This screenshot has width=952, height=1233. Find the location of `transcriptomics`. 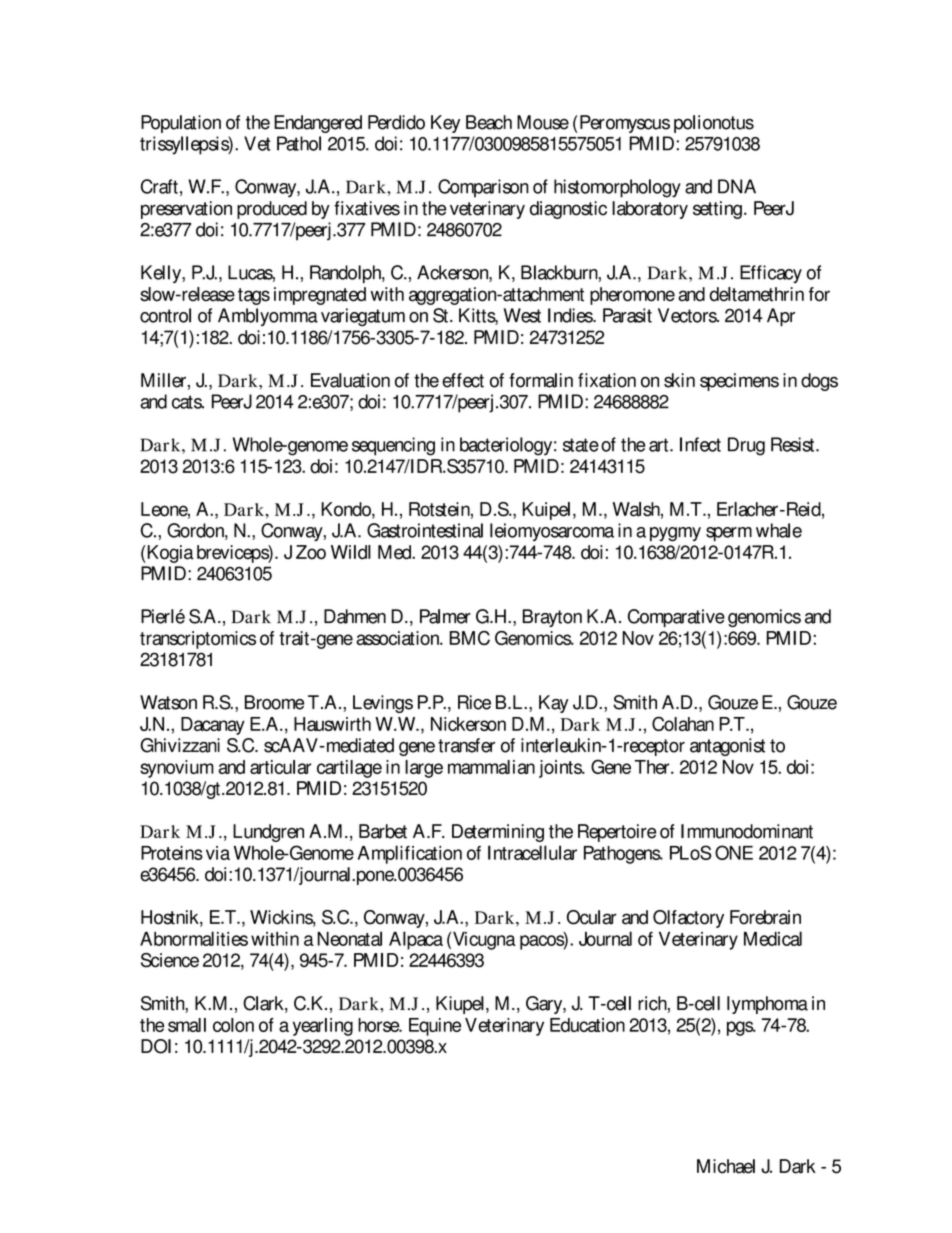

transcriptomics is located at coordinates (198, 640).
